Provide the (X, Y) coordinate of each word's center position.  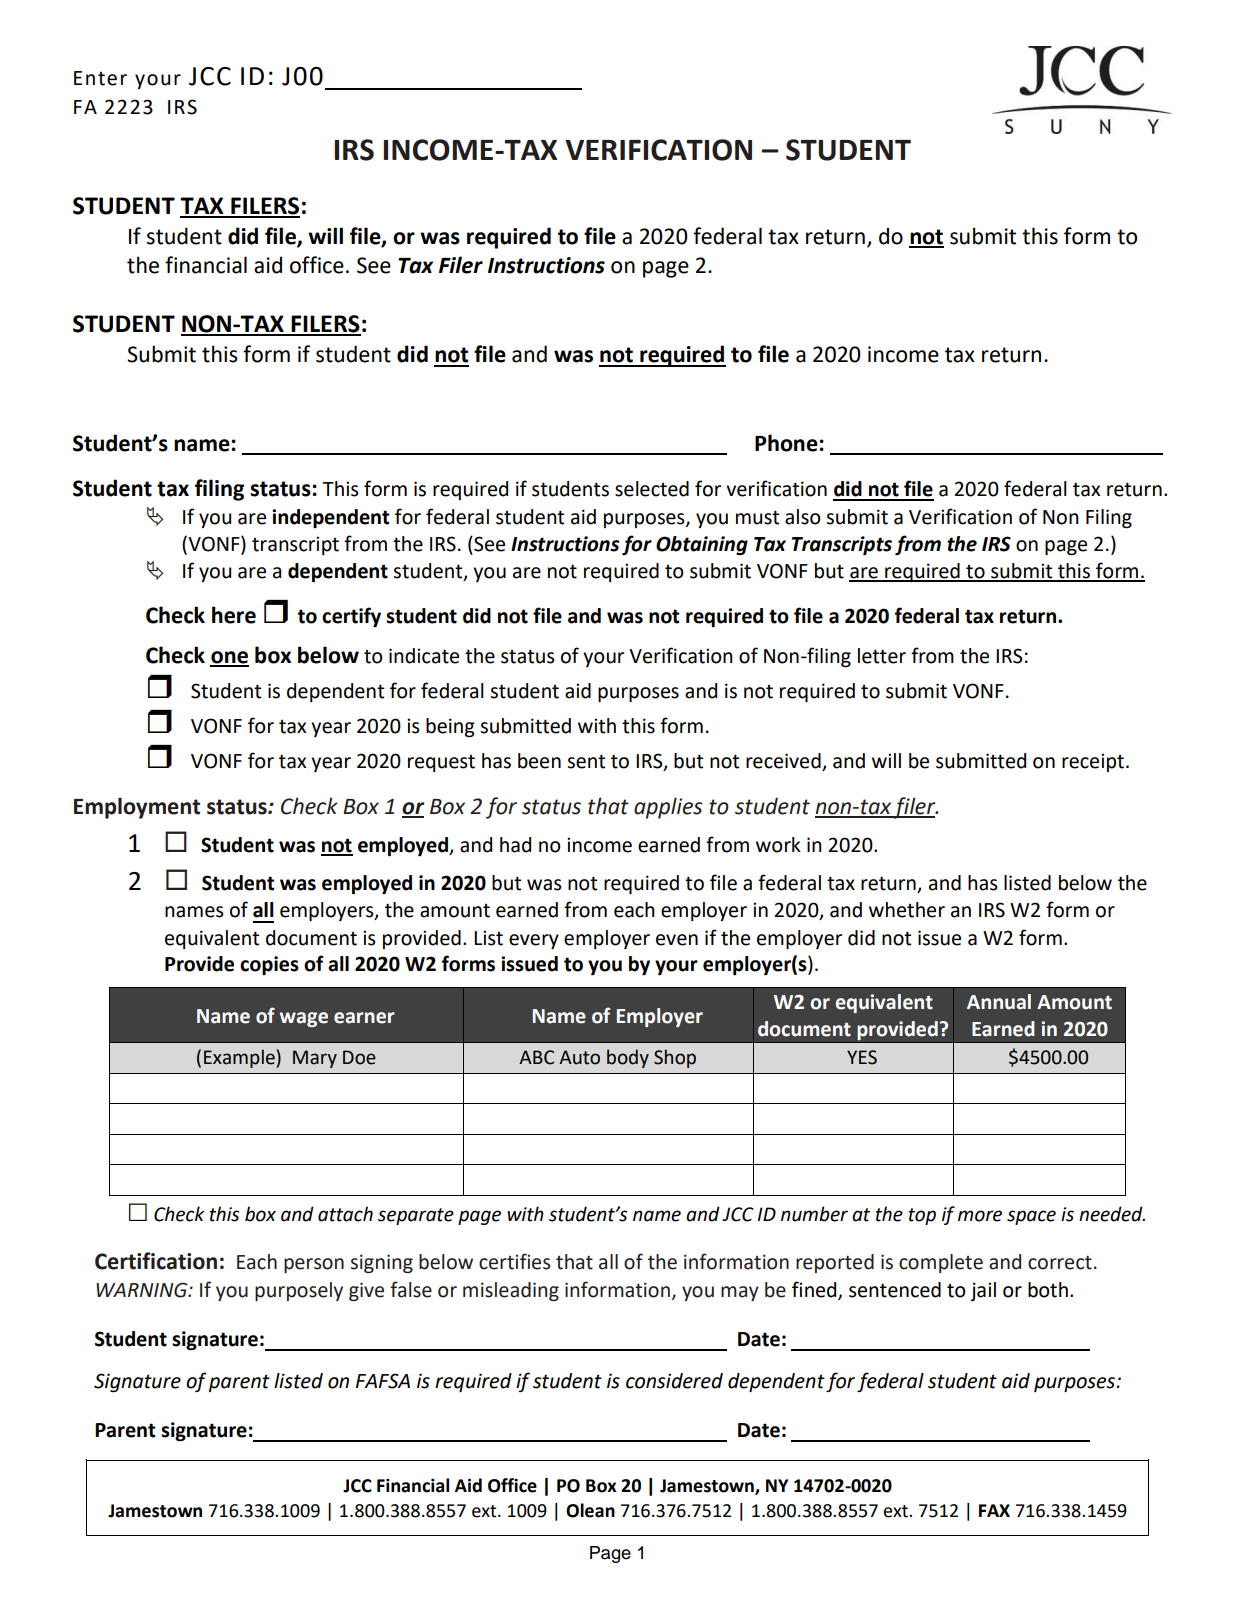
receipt (1093, 762)
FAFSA (383, 1381)
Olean (590, 1510)
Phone (787, 443)
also (803, 517)
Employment (137, 808)
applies (668, 808)
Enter (100, 78)
